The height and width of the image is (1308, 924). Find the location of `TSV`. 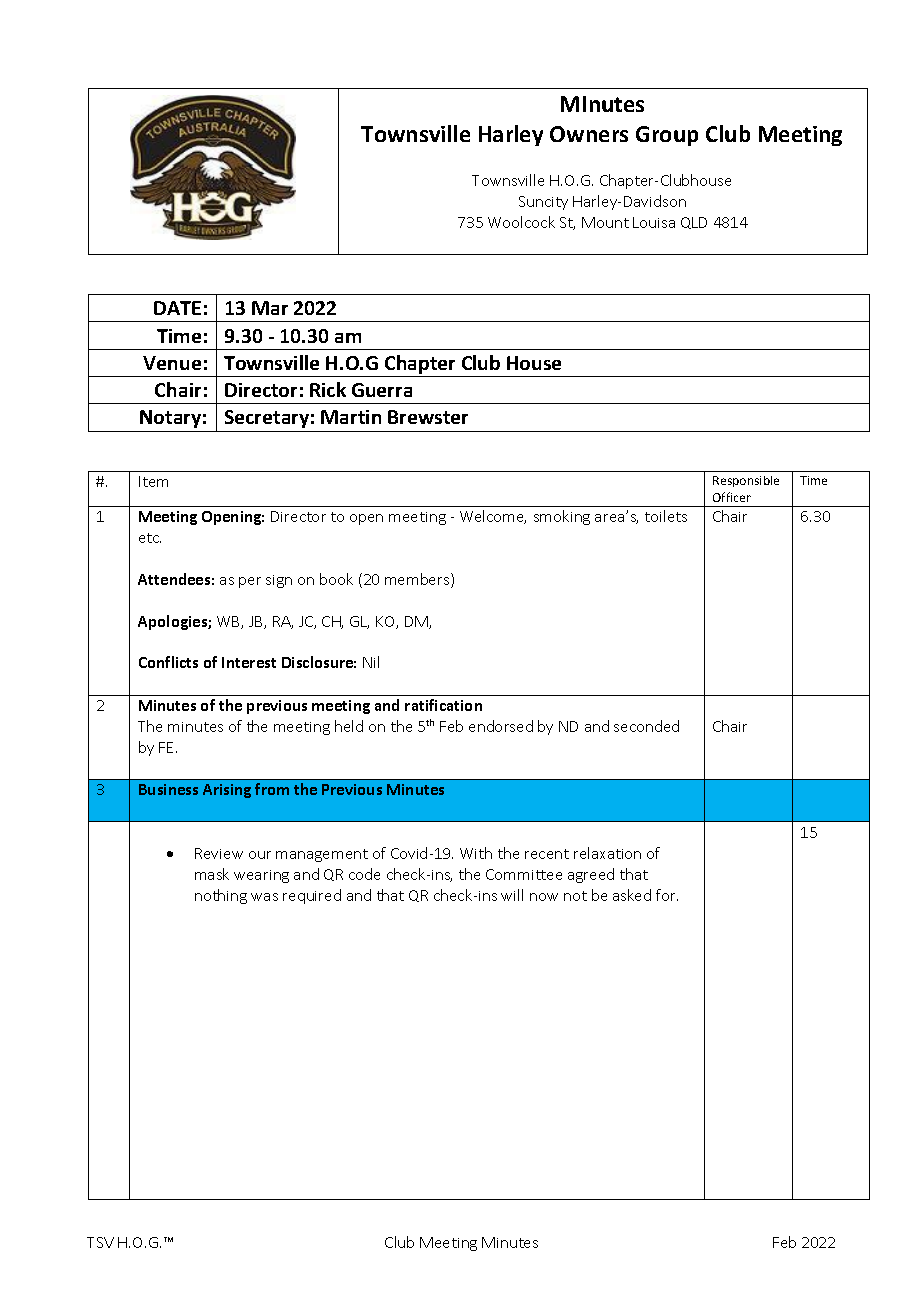

TSV is located at coordinates (100, 1242).
